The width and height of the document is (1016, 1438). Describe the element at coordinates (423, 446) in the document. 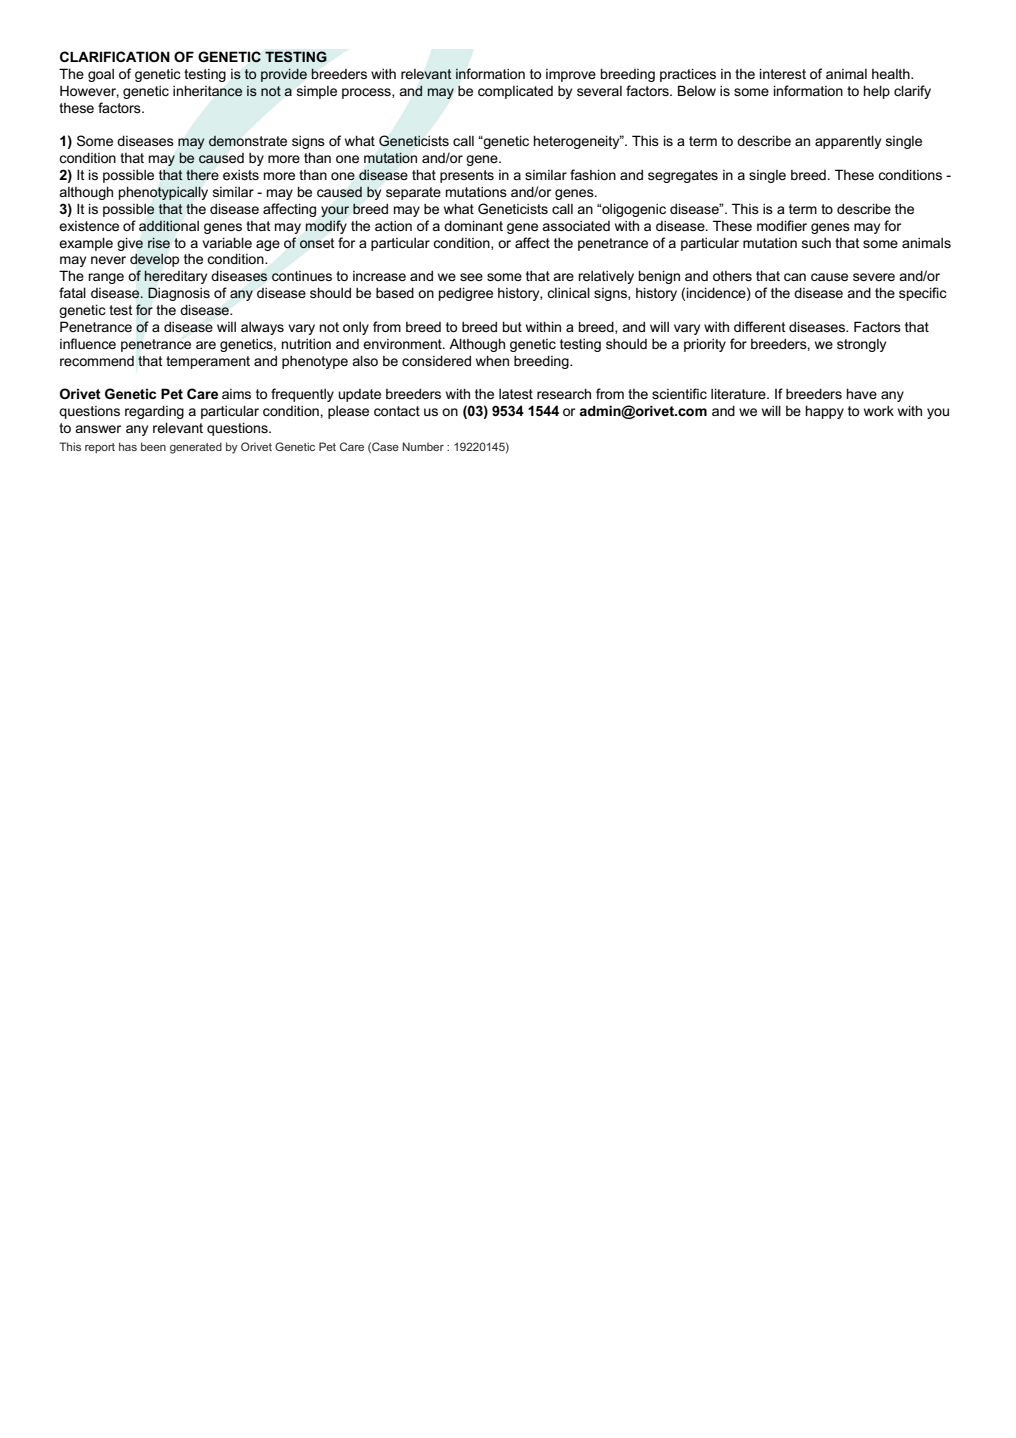

I see `Number` at that location.
